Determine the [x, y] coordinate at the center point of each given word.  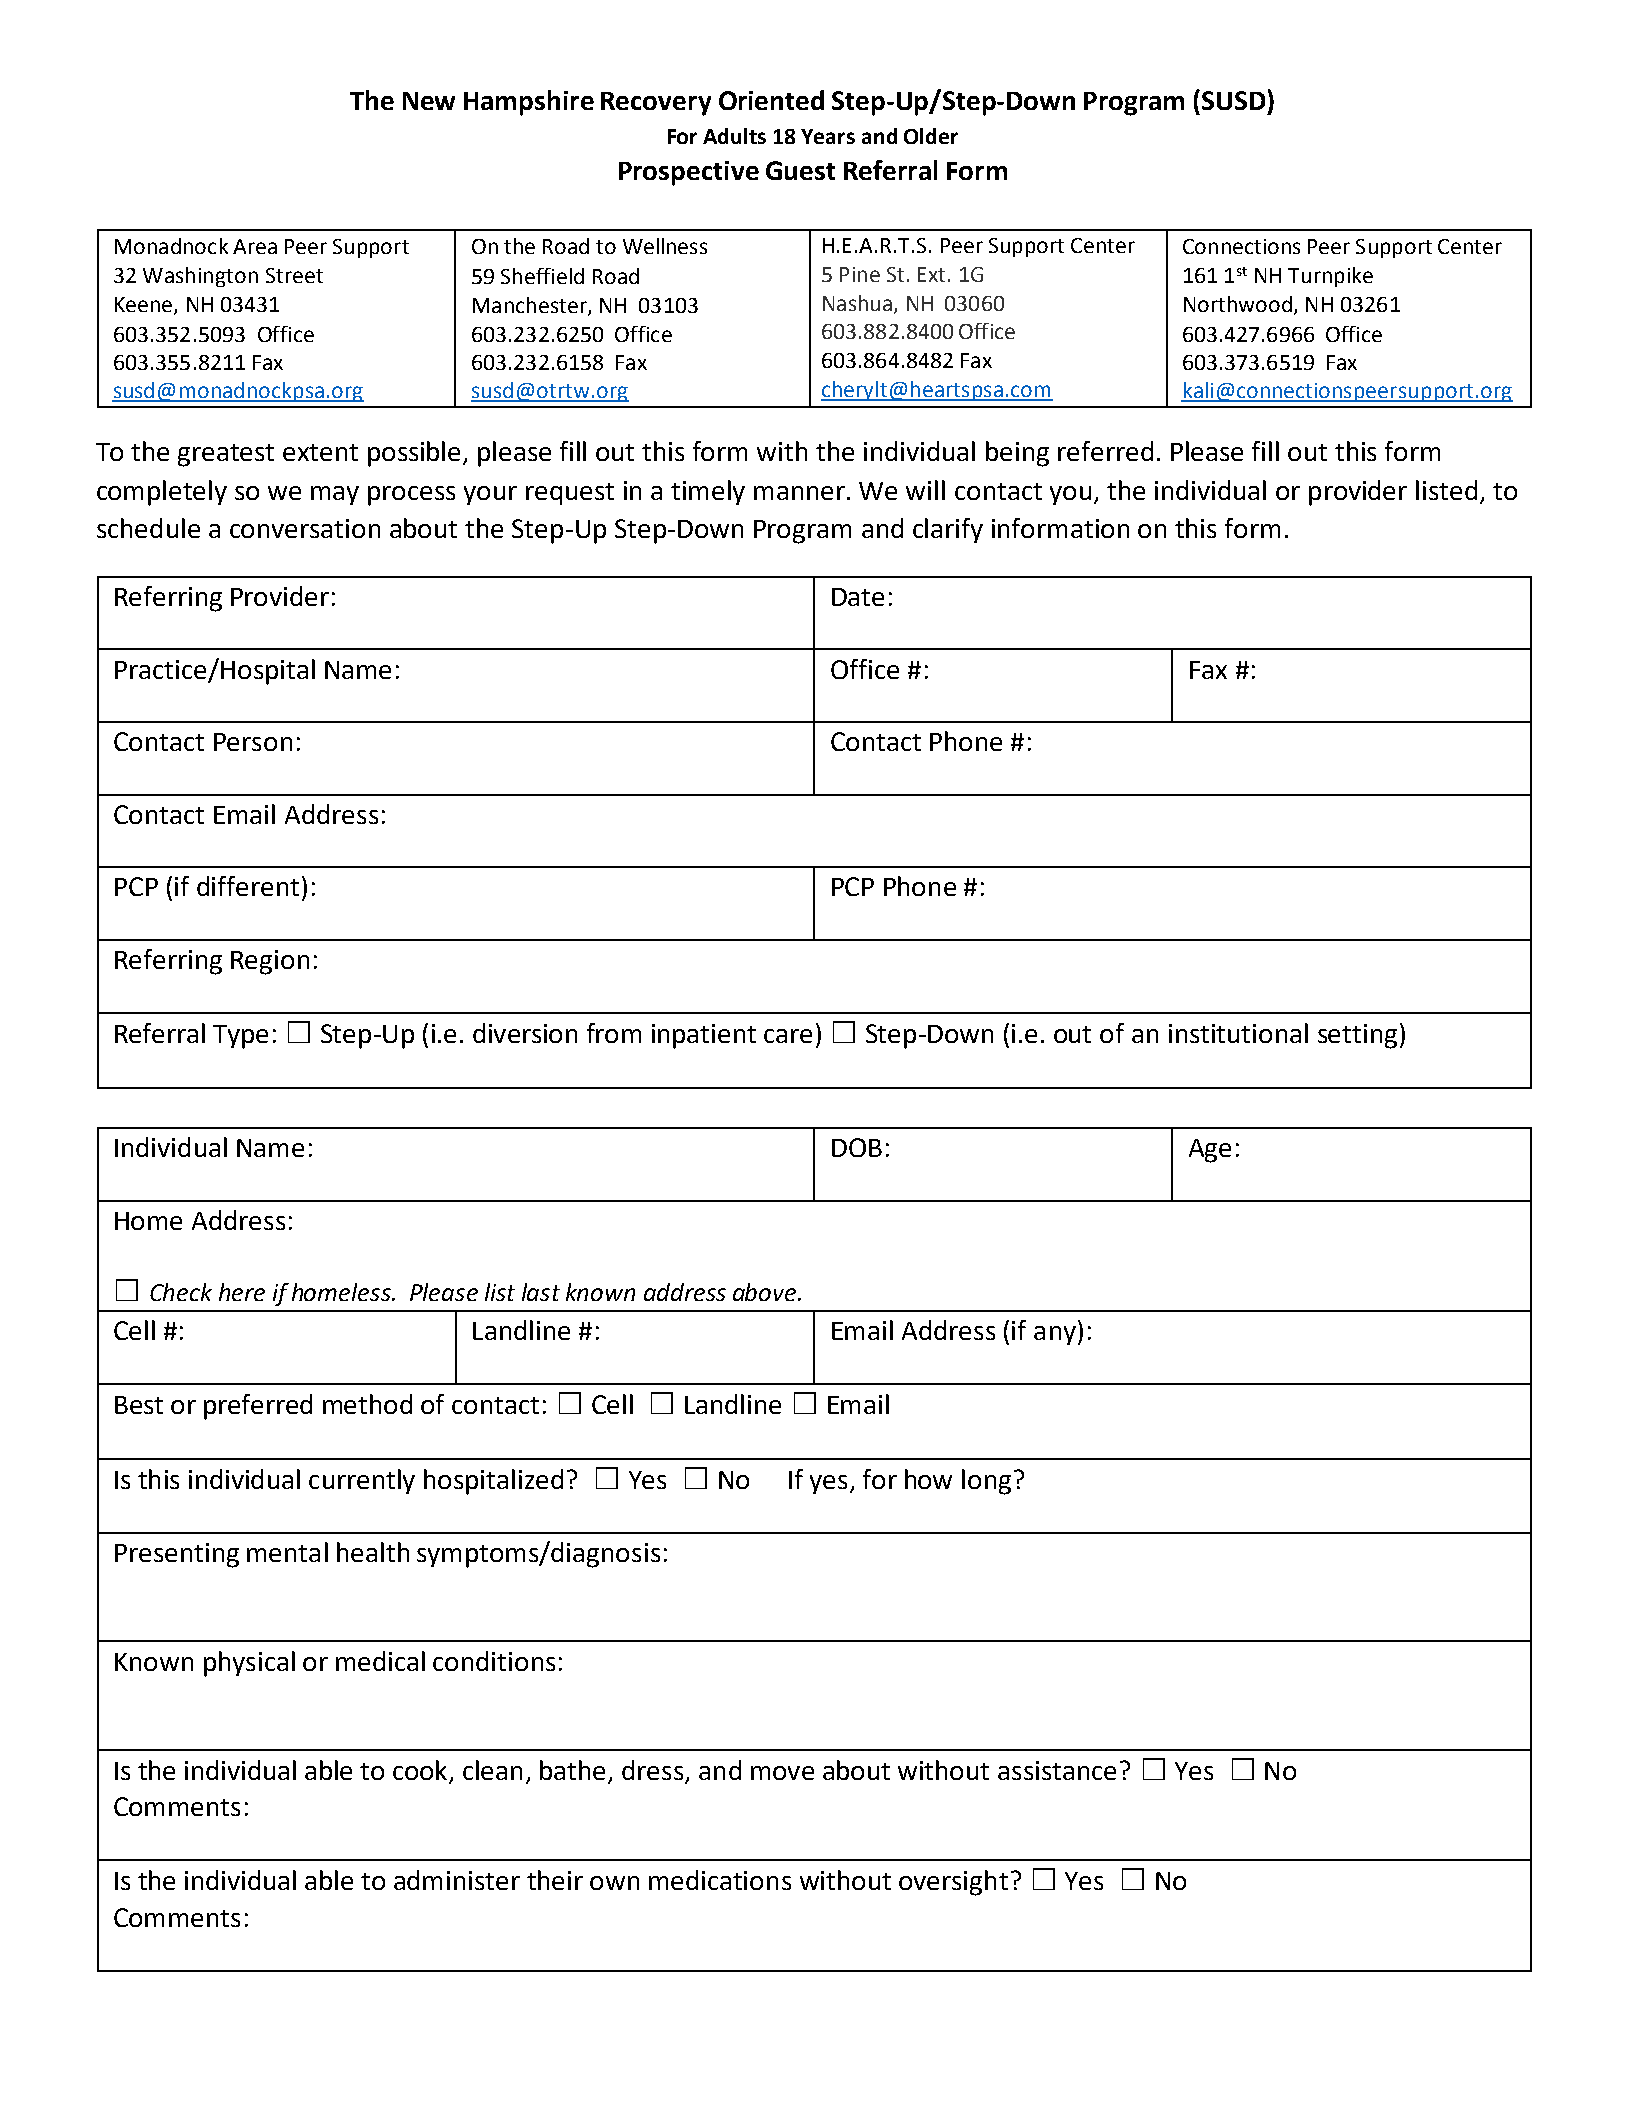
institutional [1238, 1033]
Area [255, 246]
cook [421, 1771]
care [788, 1036]
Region [270, 962]
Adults [734, 136]
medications [720, 1880]
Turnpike [1330, 277]
